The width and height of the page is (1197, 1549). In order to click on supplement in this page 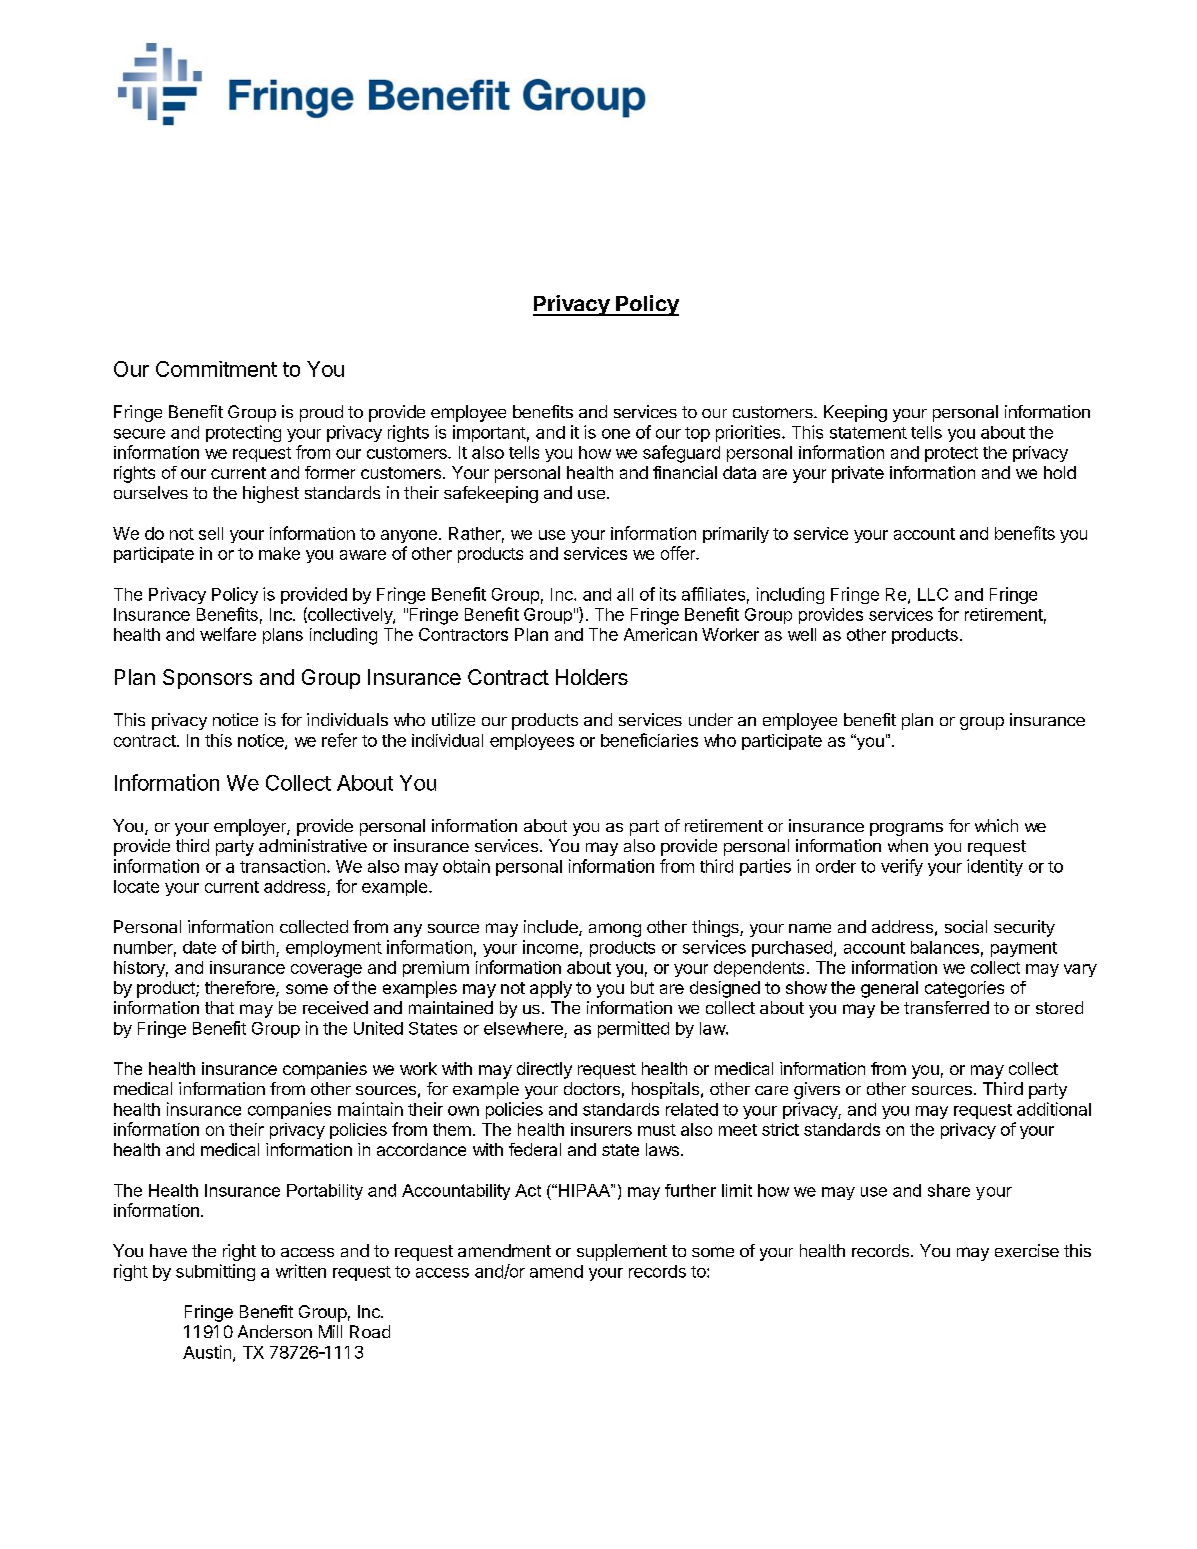, I will do `click(622, 1252)`.
